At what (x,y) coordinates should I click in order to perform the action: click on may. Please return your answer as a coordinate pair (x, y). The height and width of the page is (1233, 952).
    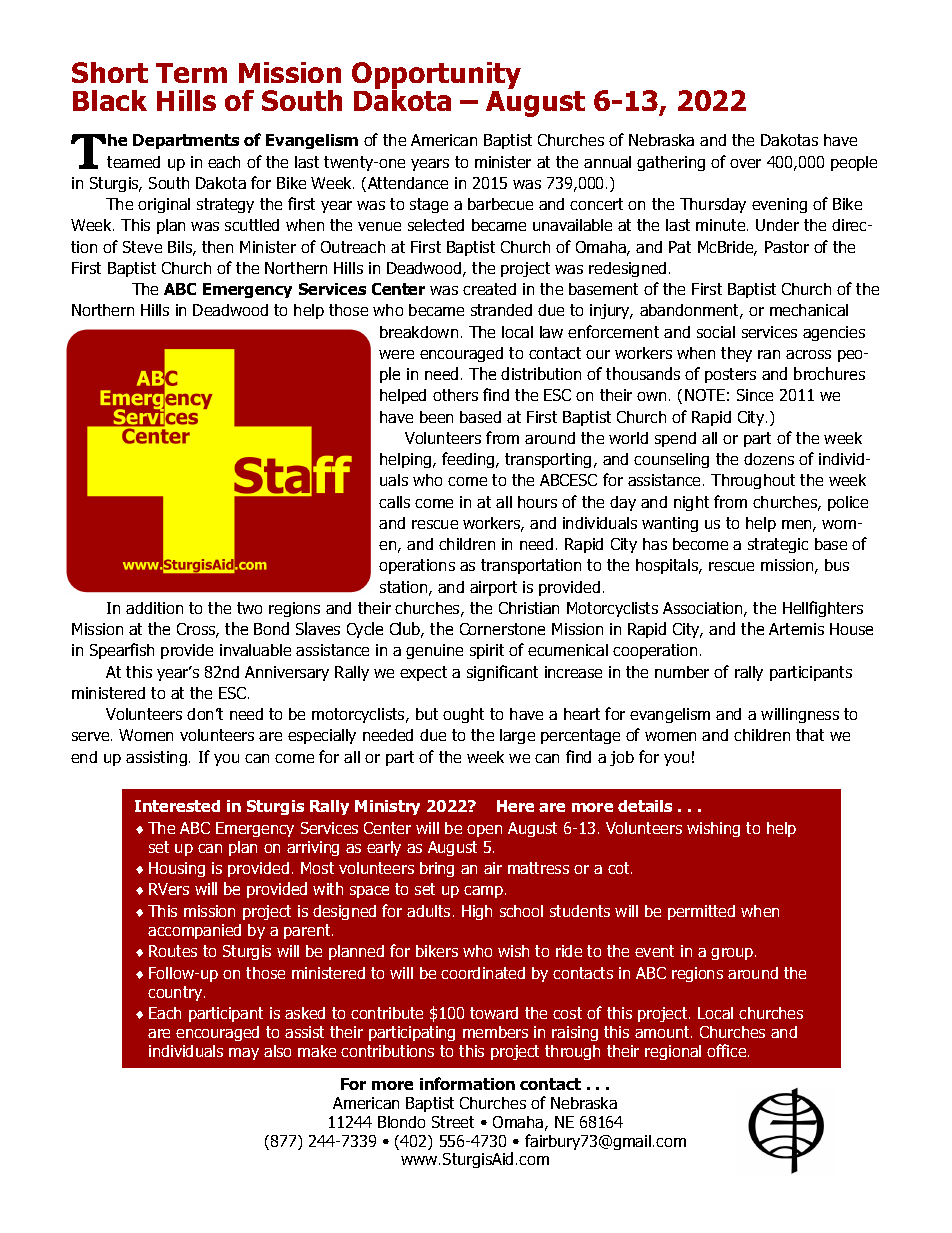
    Looking at the image, I should click on (244, 1054).
